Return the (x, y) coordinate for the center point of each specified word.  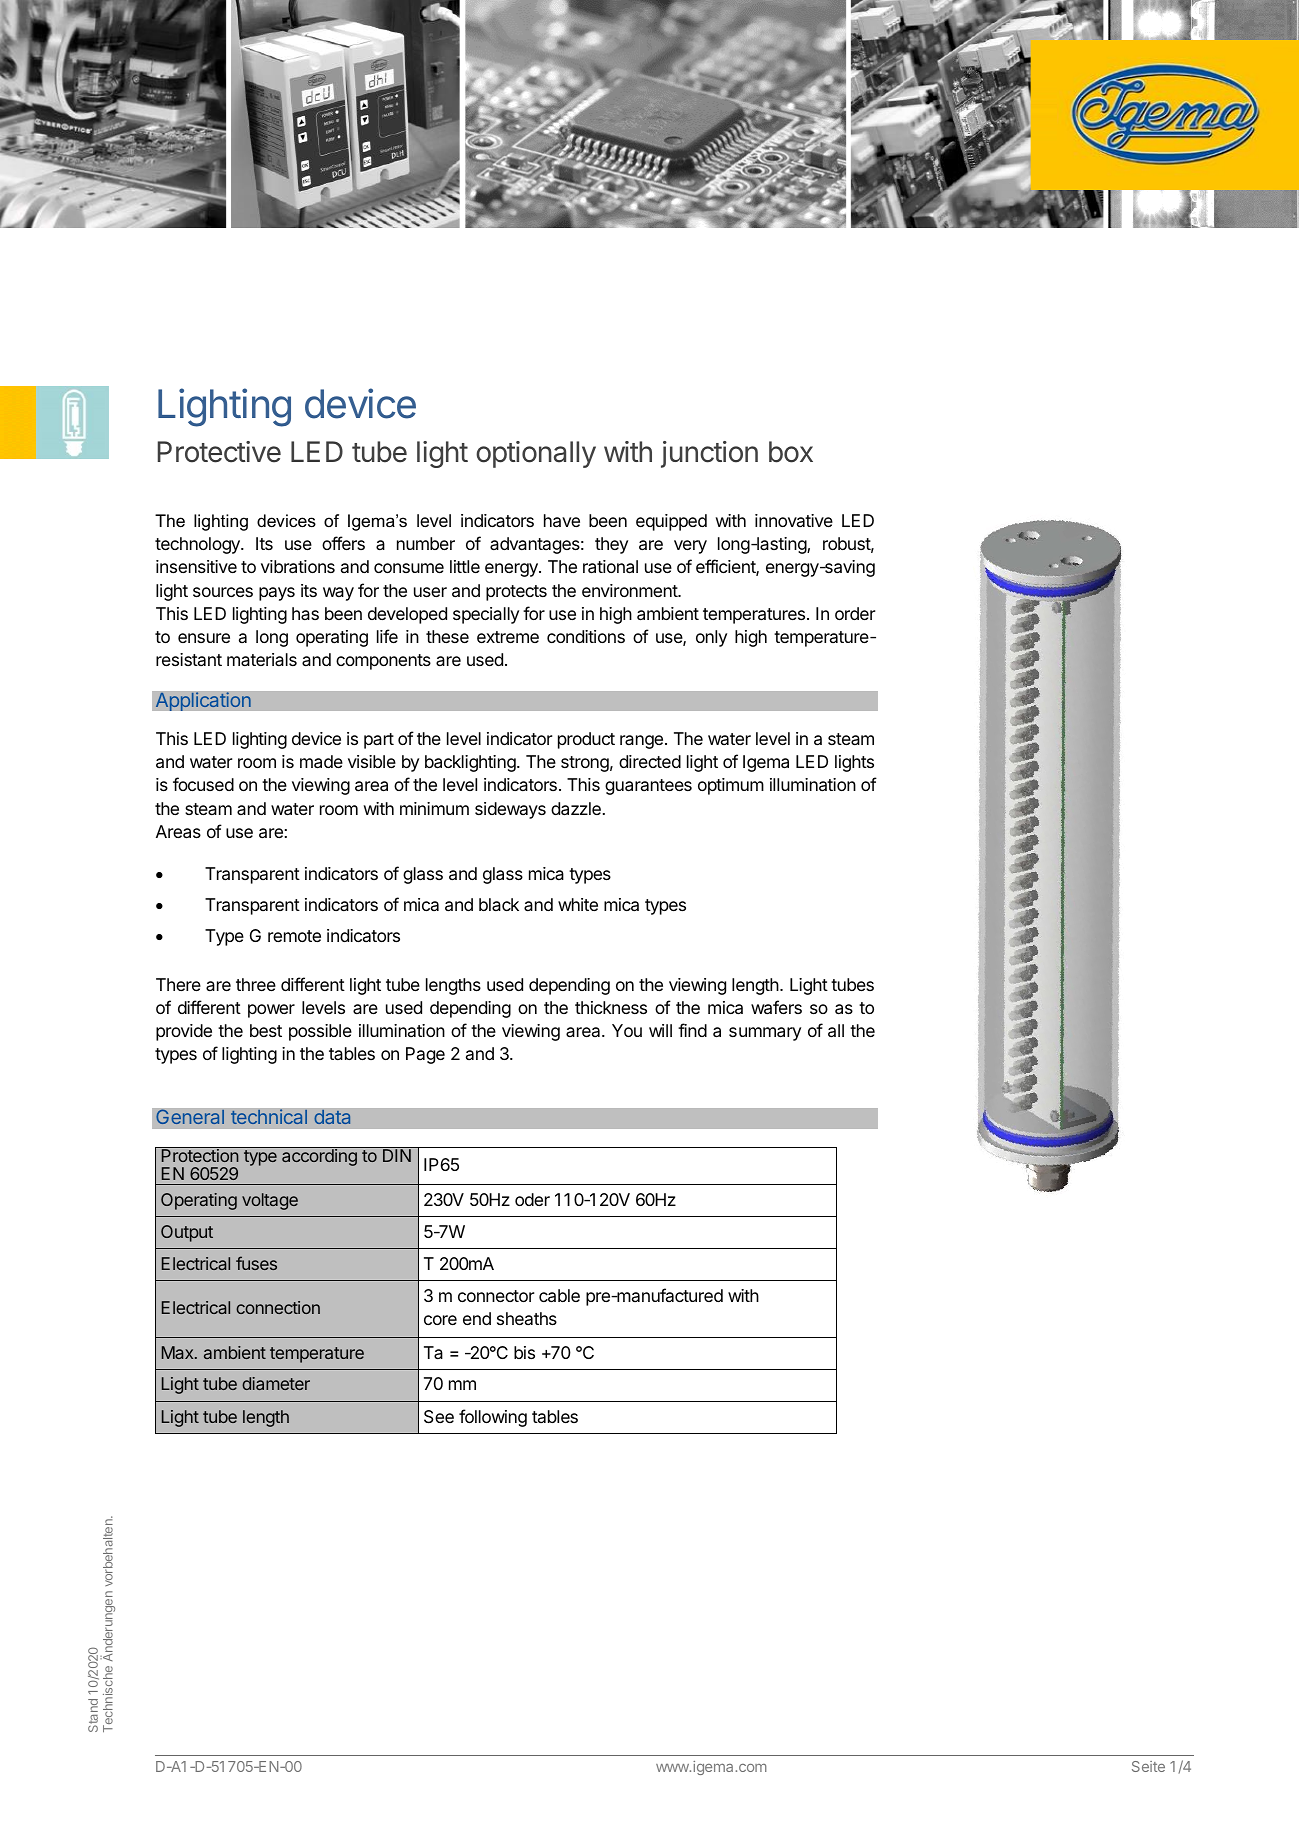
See (439, 1417)
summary (765, 1034)
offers (343, 543)
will (660, 1030)
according (319, 1156)
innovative (794, 520)
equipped (671, 522)
